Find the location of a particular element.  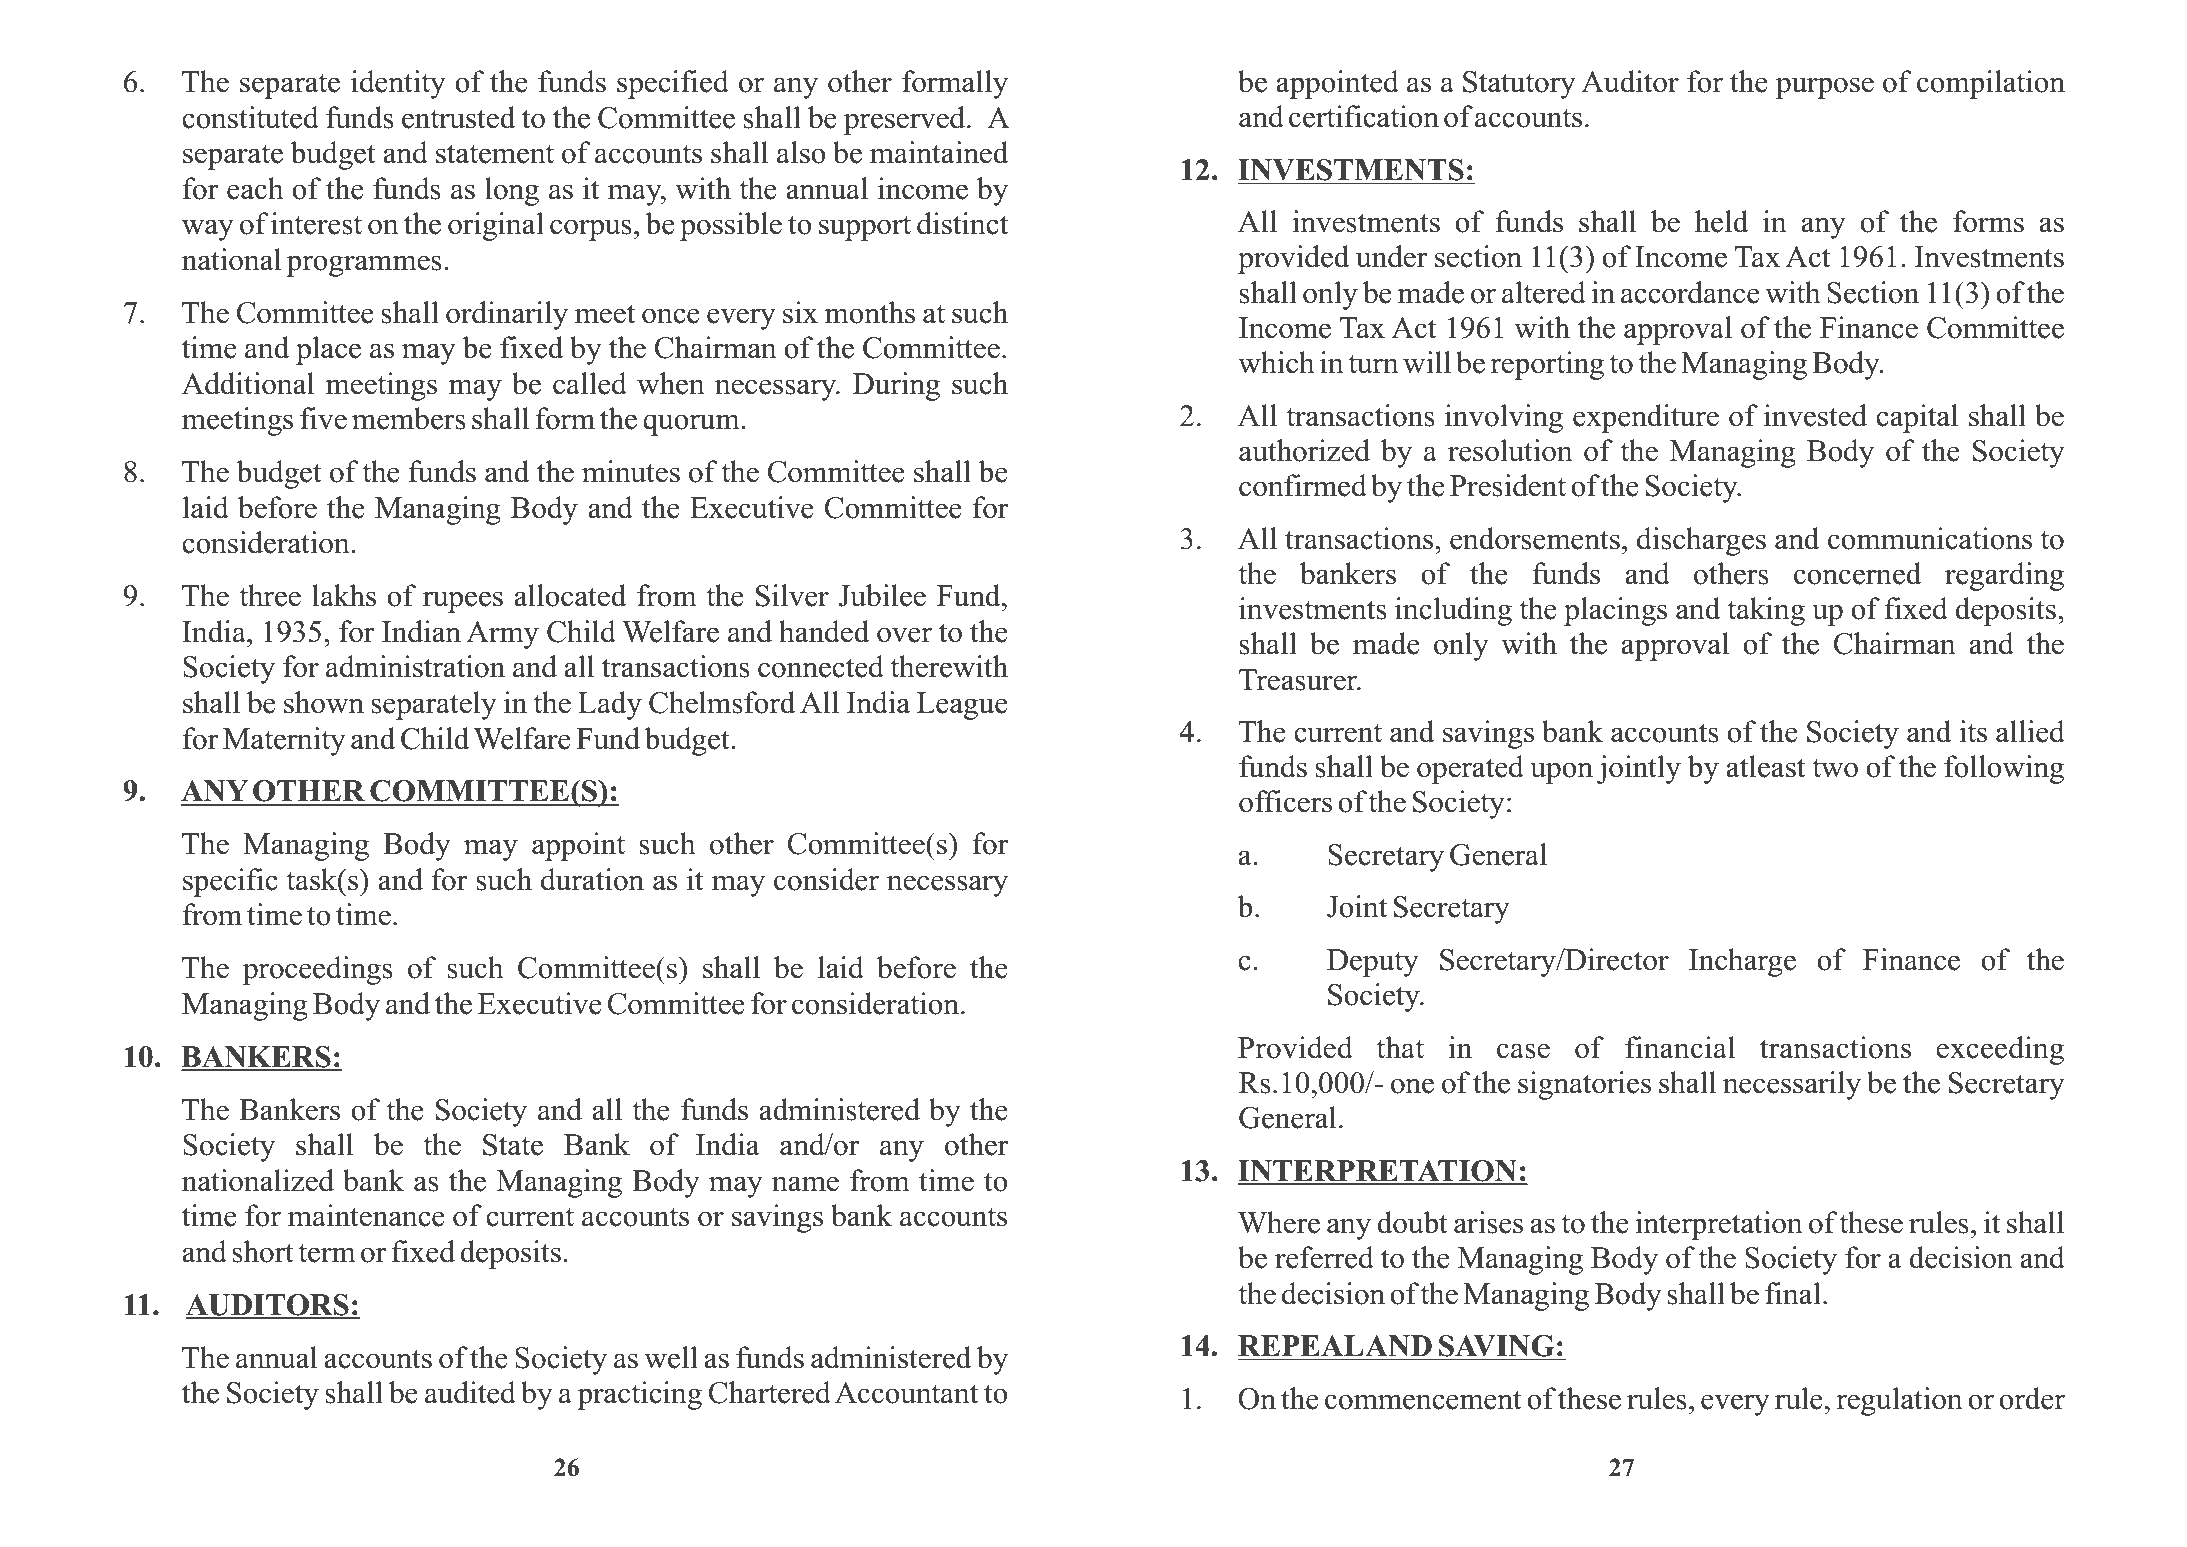

proceedings is located at coordinates (318, 970).
